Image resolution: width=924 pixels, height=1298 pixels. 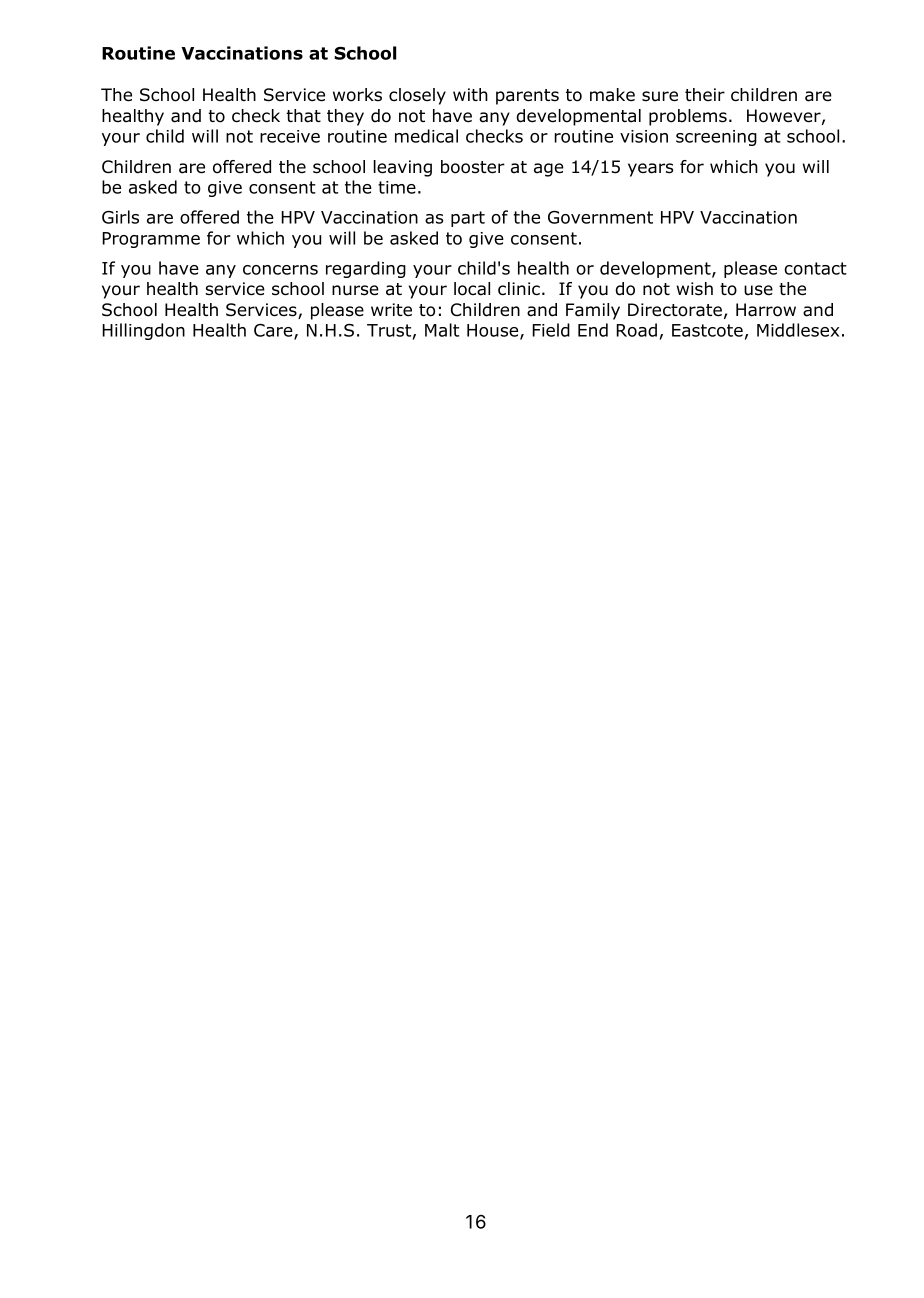 I want to click on that, so click(x=303, y=116).
